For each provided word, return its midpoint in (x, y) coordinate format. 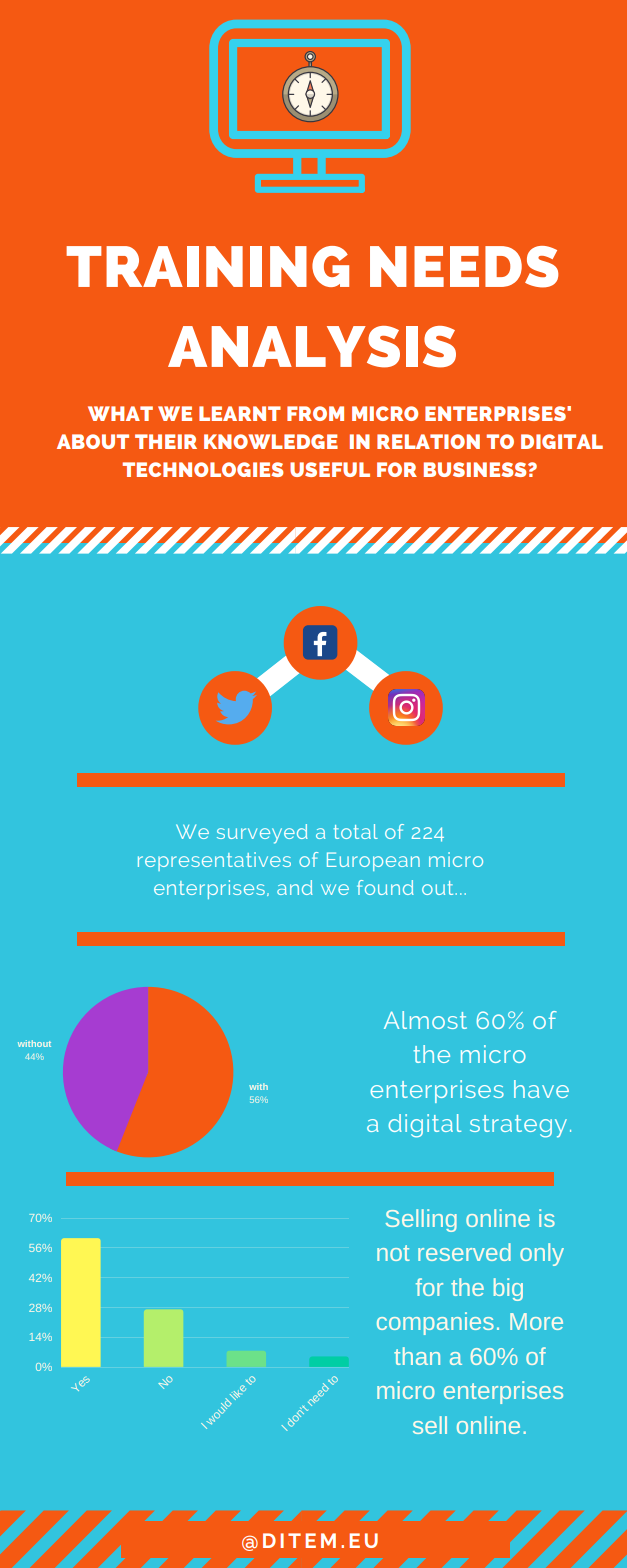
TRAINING (207, 266)
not (393, 1253)
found (385, 887)
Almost (425, 1020)
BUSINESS (476, 469)
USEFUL (330, 469)
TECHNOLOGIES (202, 469)
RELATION (428, 441)
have (541, 1089)
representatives (214, 861)
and (295, 887)
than (417, 1356)
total (356, 831)
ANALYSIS (312, 347)
